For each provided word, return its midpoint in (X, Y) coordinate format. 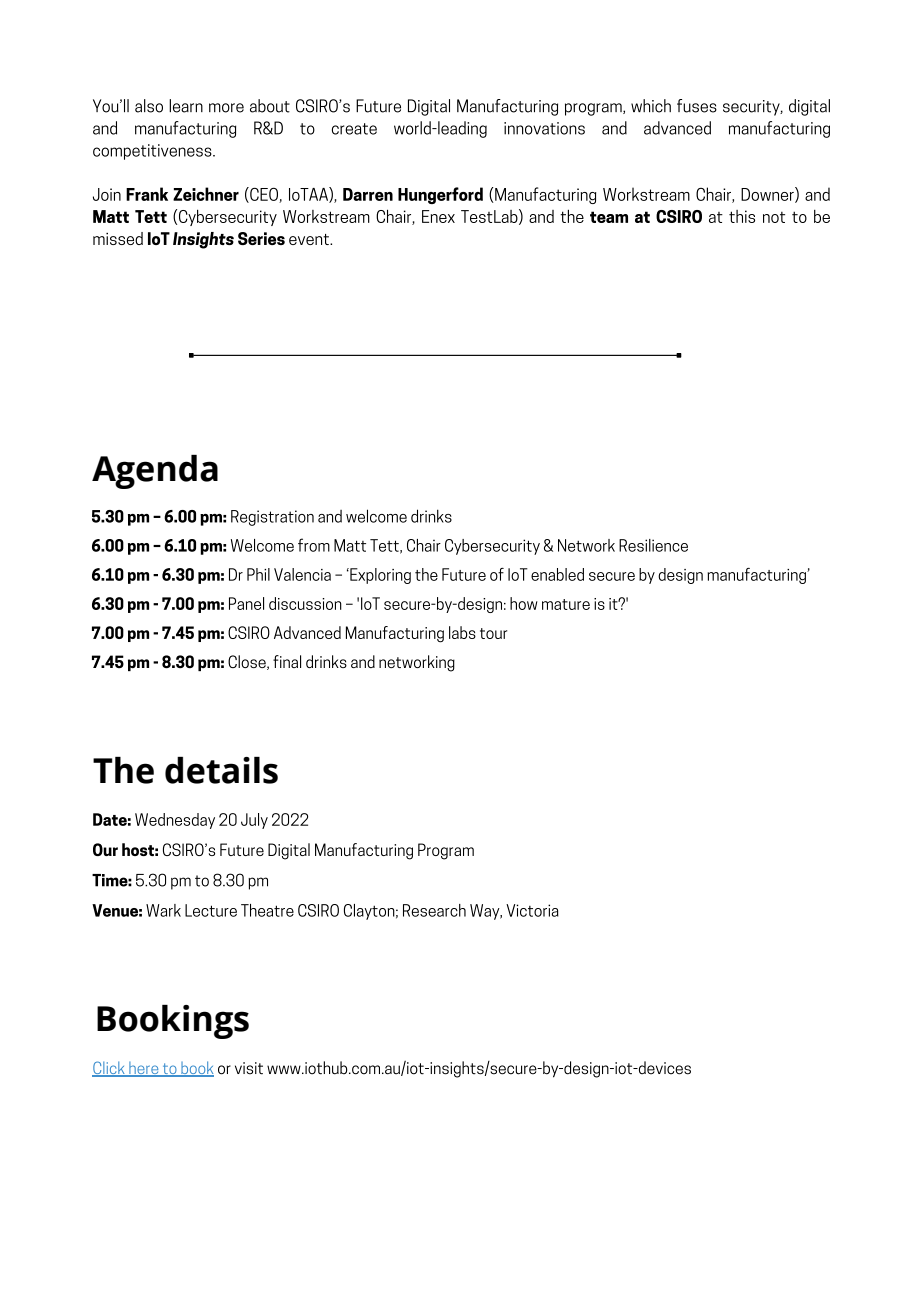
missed (118, 238)
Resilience (653, 545)
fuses (697, 106)
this (742, 216)
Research (434, 910)
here (144, 1069)
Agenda (155, 472)
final (287, 661)
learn (186, 106)
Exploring (379, 576)
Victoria (532, 910)
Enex (438, 216)
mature (566, 604)
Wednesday (175, 821)
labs (462, 632)
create (354, 129)
